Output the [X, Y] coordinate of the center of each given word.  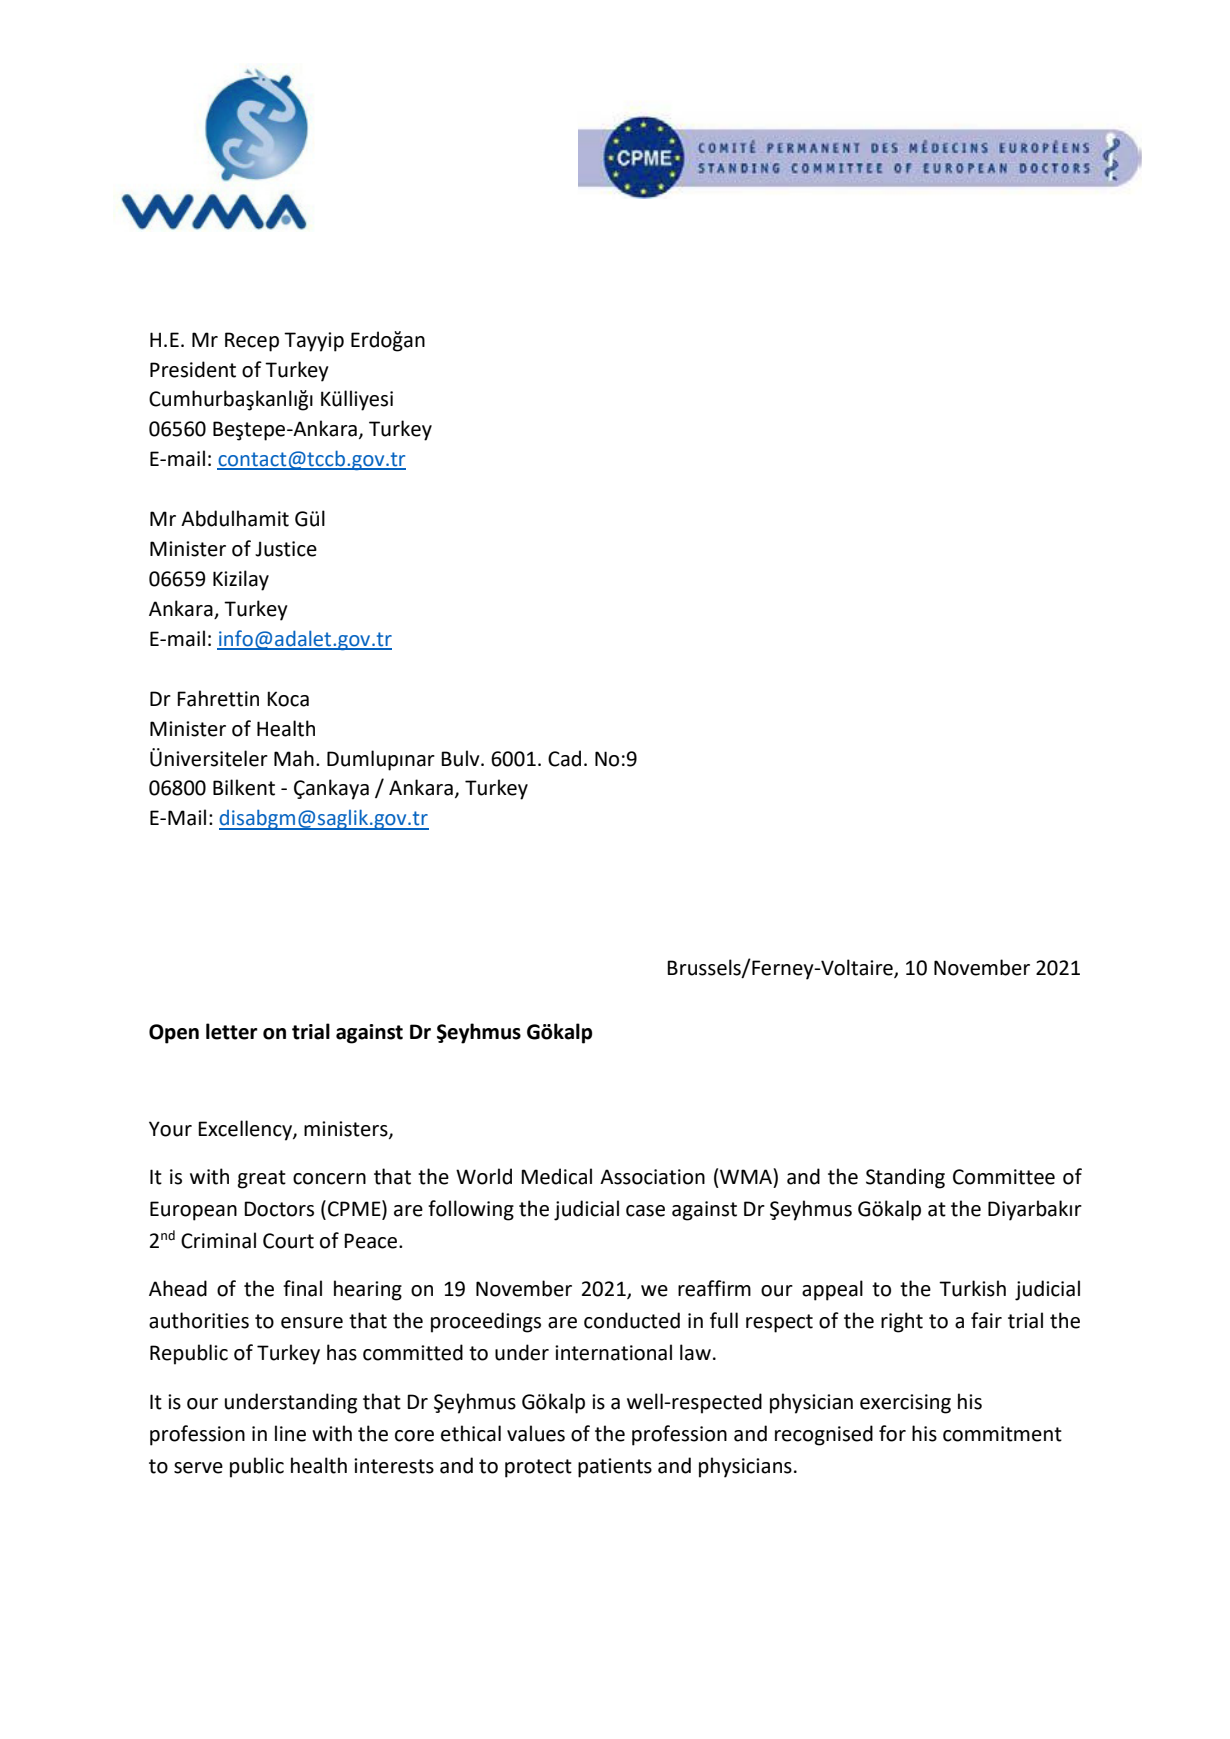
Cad [564, 758]
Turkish [972, 1288]
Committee [1004, 1177]
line [290, 1433]
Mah [294, 758]
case [645, 1211]
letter [232, 1031]
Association [652, 1177]
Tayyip [314, 342]
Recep [252, 342]
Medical [556, 1176]
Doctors [279, 1209]
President [193, 369]
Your [170, 1129]
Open [174, 1034]
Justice [286, 549]
